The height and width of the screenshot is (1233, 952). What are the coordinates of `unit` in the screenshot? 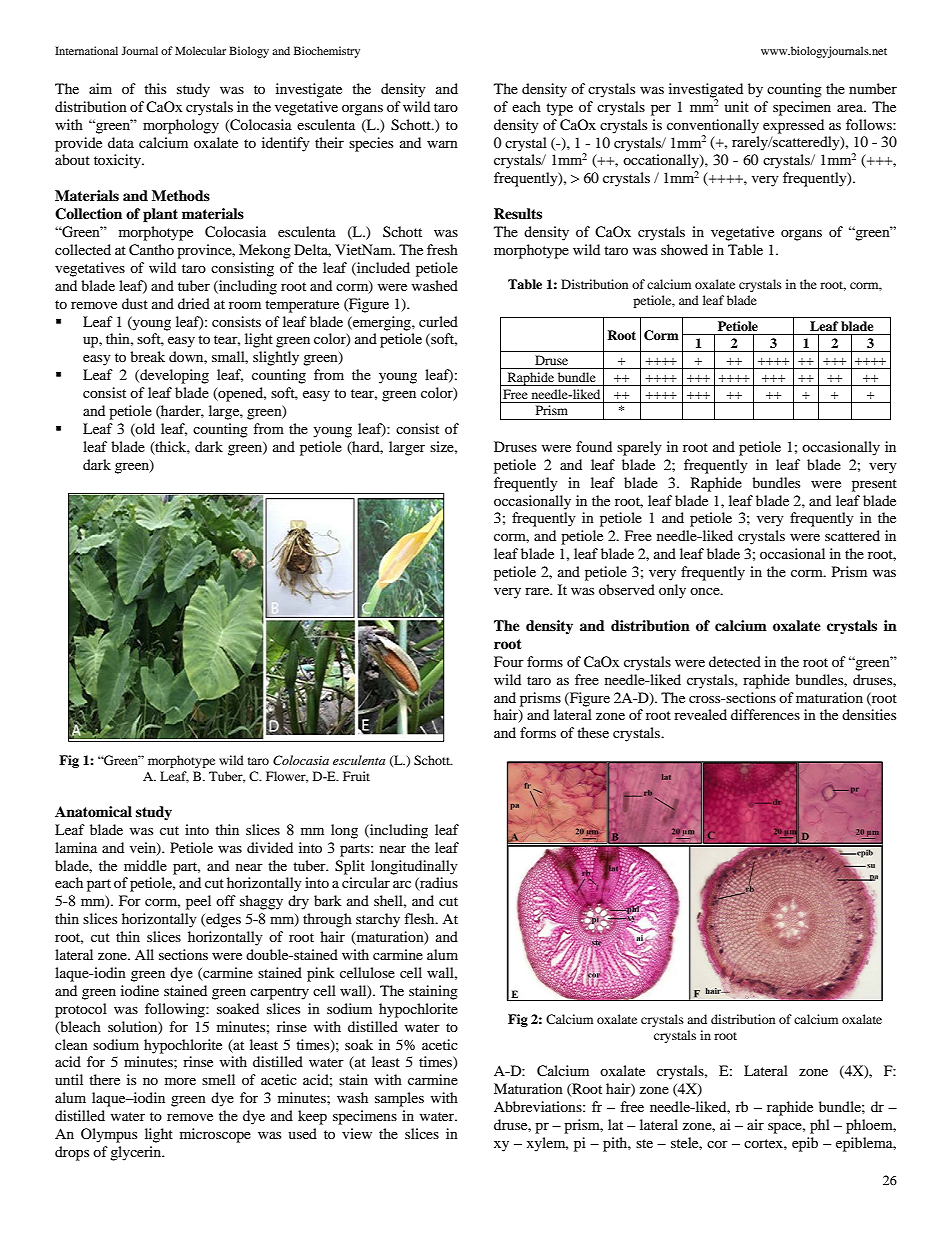 It's located at (736, 106).
